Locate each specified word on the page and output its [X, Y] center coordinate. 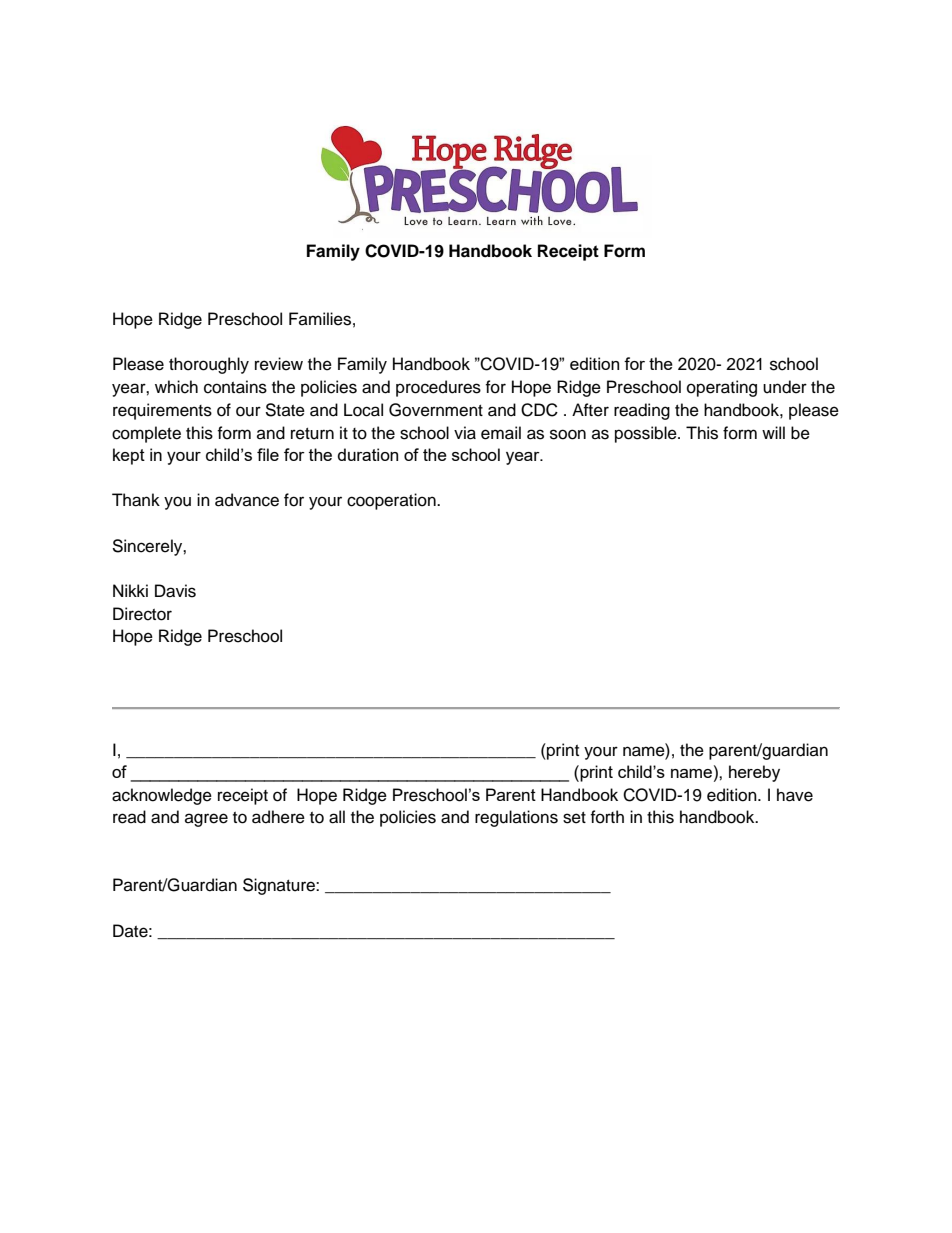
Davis [175, 591]
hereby [754, 773]
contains [235, 387]
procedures [438, 388]
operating [722, 388]
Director [142, 614]
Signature [280, 886]
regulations [516, 818]
